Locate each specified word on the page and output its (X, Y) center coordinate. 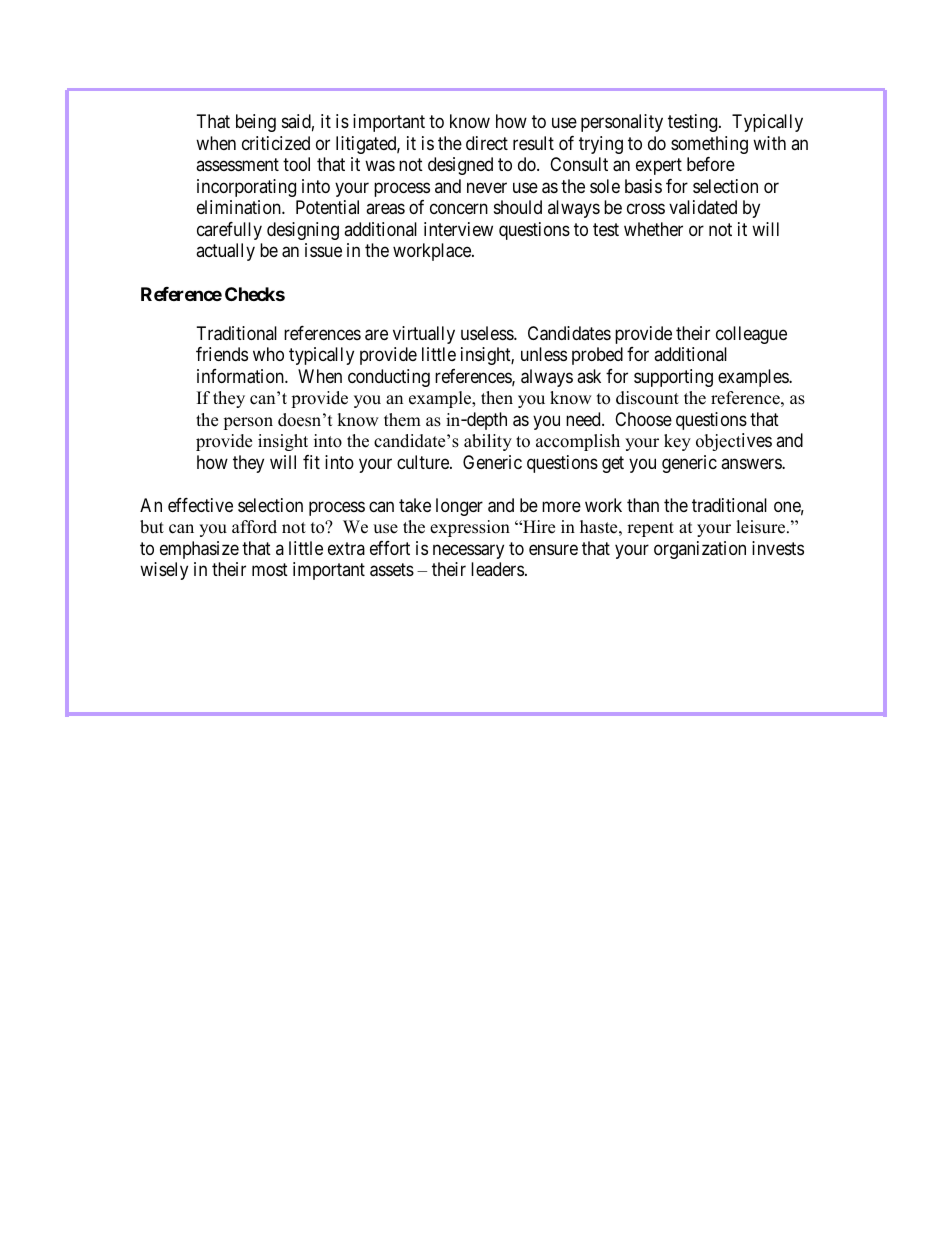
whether (653, 229)
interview (458, 229)
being (256, 123)
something (709, 145)
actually (225, 252)
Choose (643, 419)
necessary (468, 551)
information (241, 376)
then (497, 398)
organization (700, 550)
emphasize (199, 550)
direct (487, 143)
